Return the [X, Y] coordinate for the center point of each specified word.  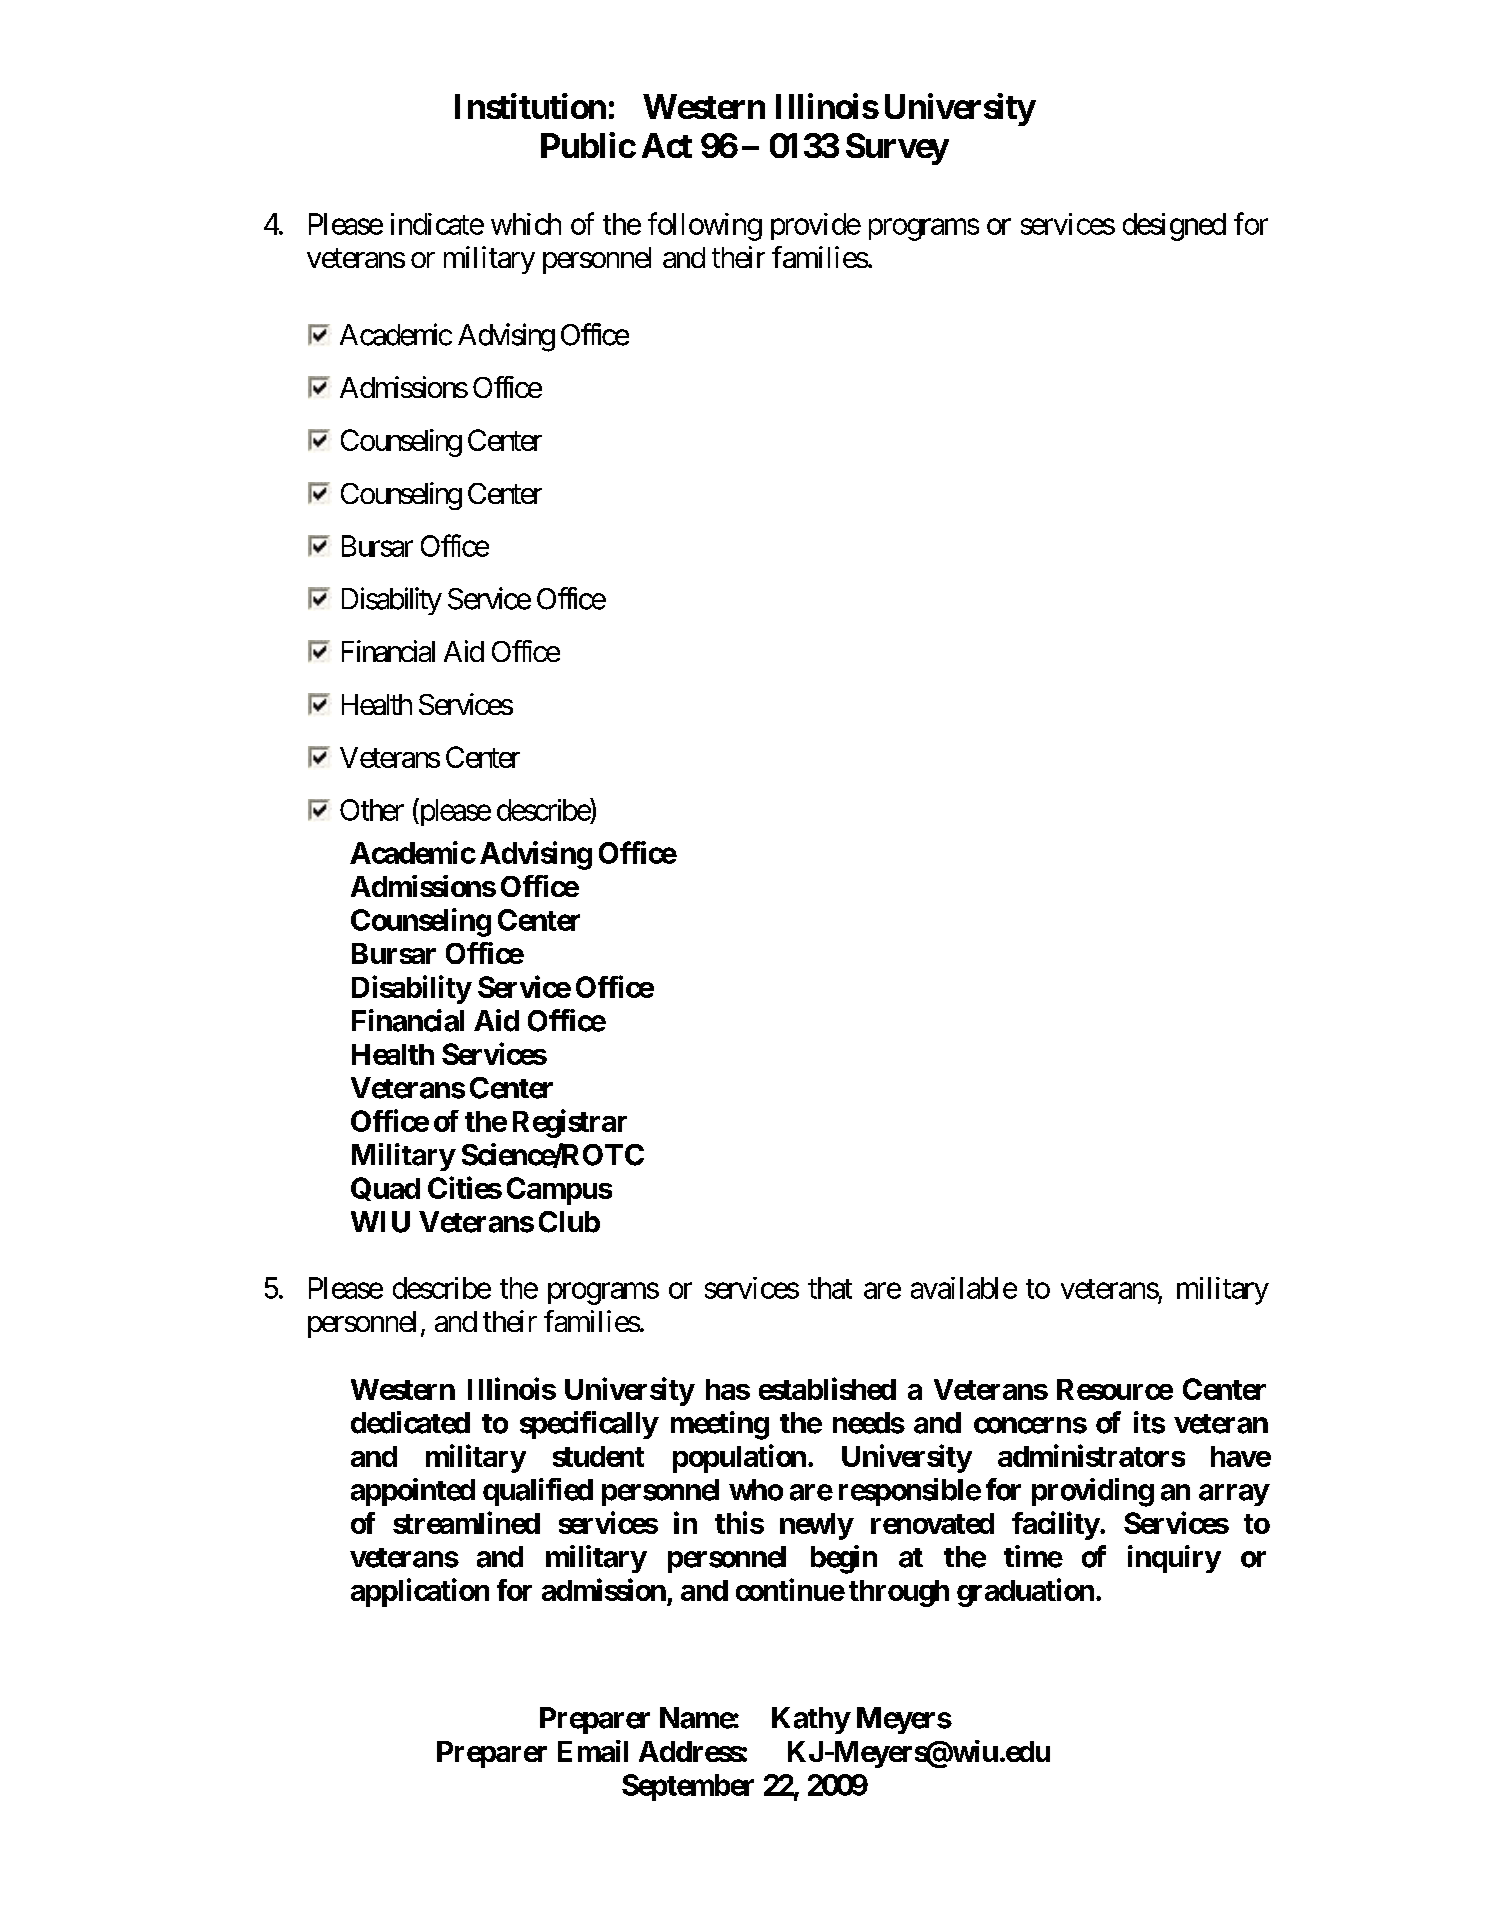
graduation [1025, 1592]
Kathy [811, 1720]
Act [667, 145]
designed [1174, 227]
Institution [530, 106]
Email [593, 1751]
